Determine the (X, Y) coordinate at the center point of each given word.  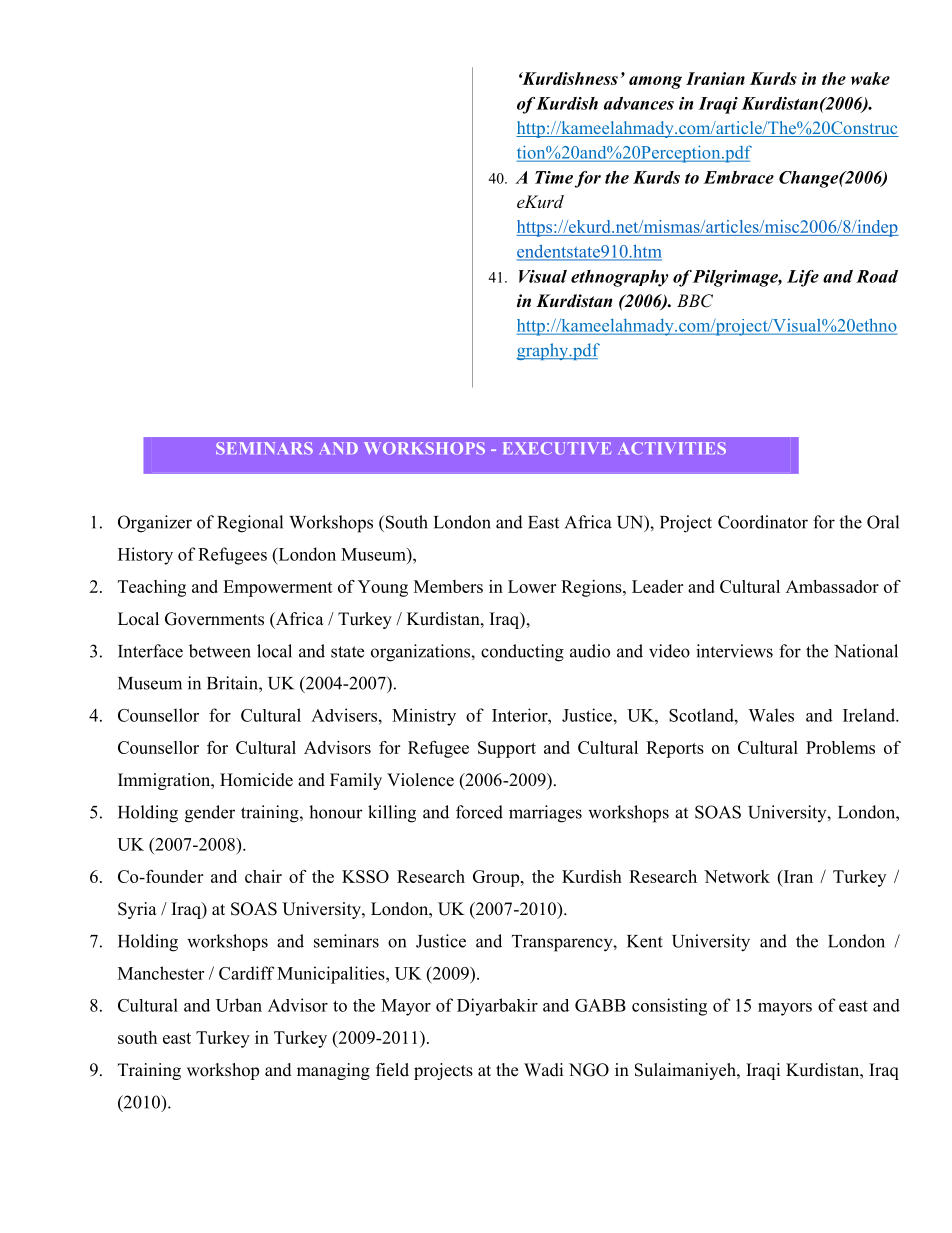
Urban (239, 1005)
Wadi (543, 1070)
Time (554, 177)
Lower (532, 586)
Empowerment (278, 588)
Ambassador (832, 586)
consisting (669, 1007)
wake (870, 78)
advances (639, 103)
